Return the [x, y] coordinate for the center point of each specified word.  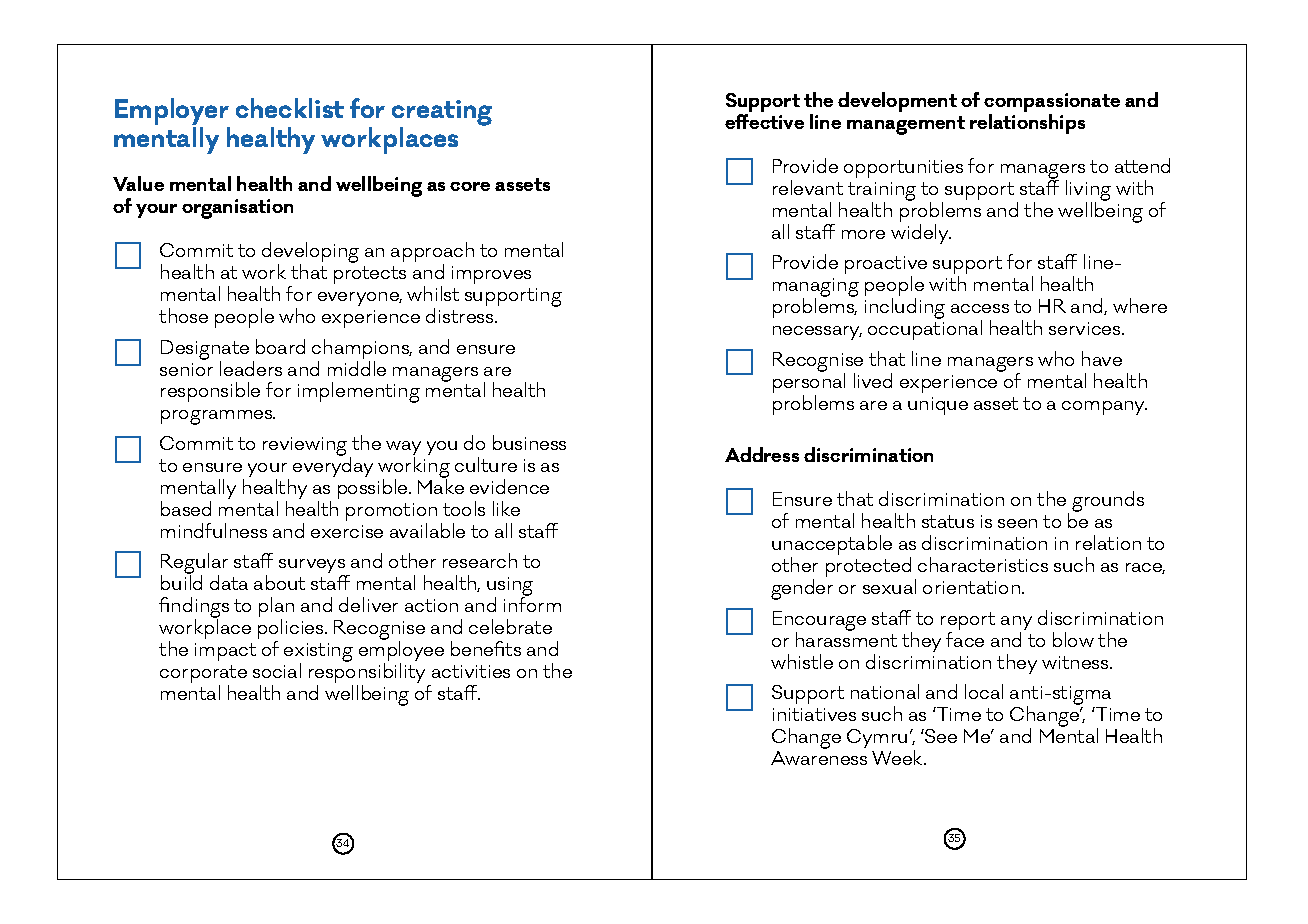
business [529, 442]
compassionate [1052, 104]
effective [764, 121]
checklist [290, 108]
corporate [203, 675]
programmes [217, 417]
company [1104, 408]
